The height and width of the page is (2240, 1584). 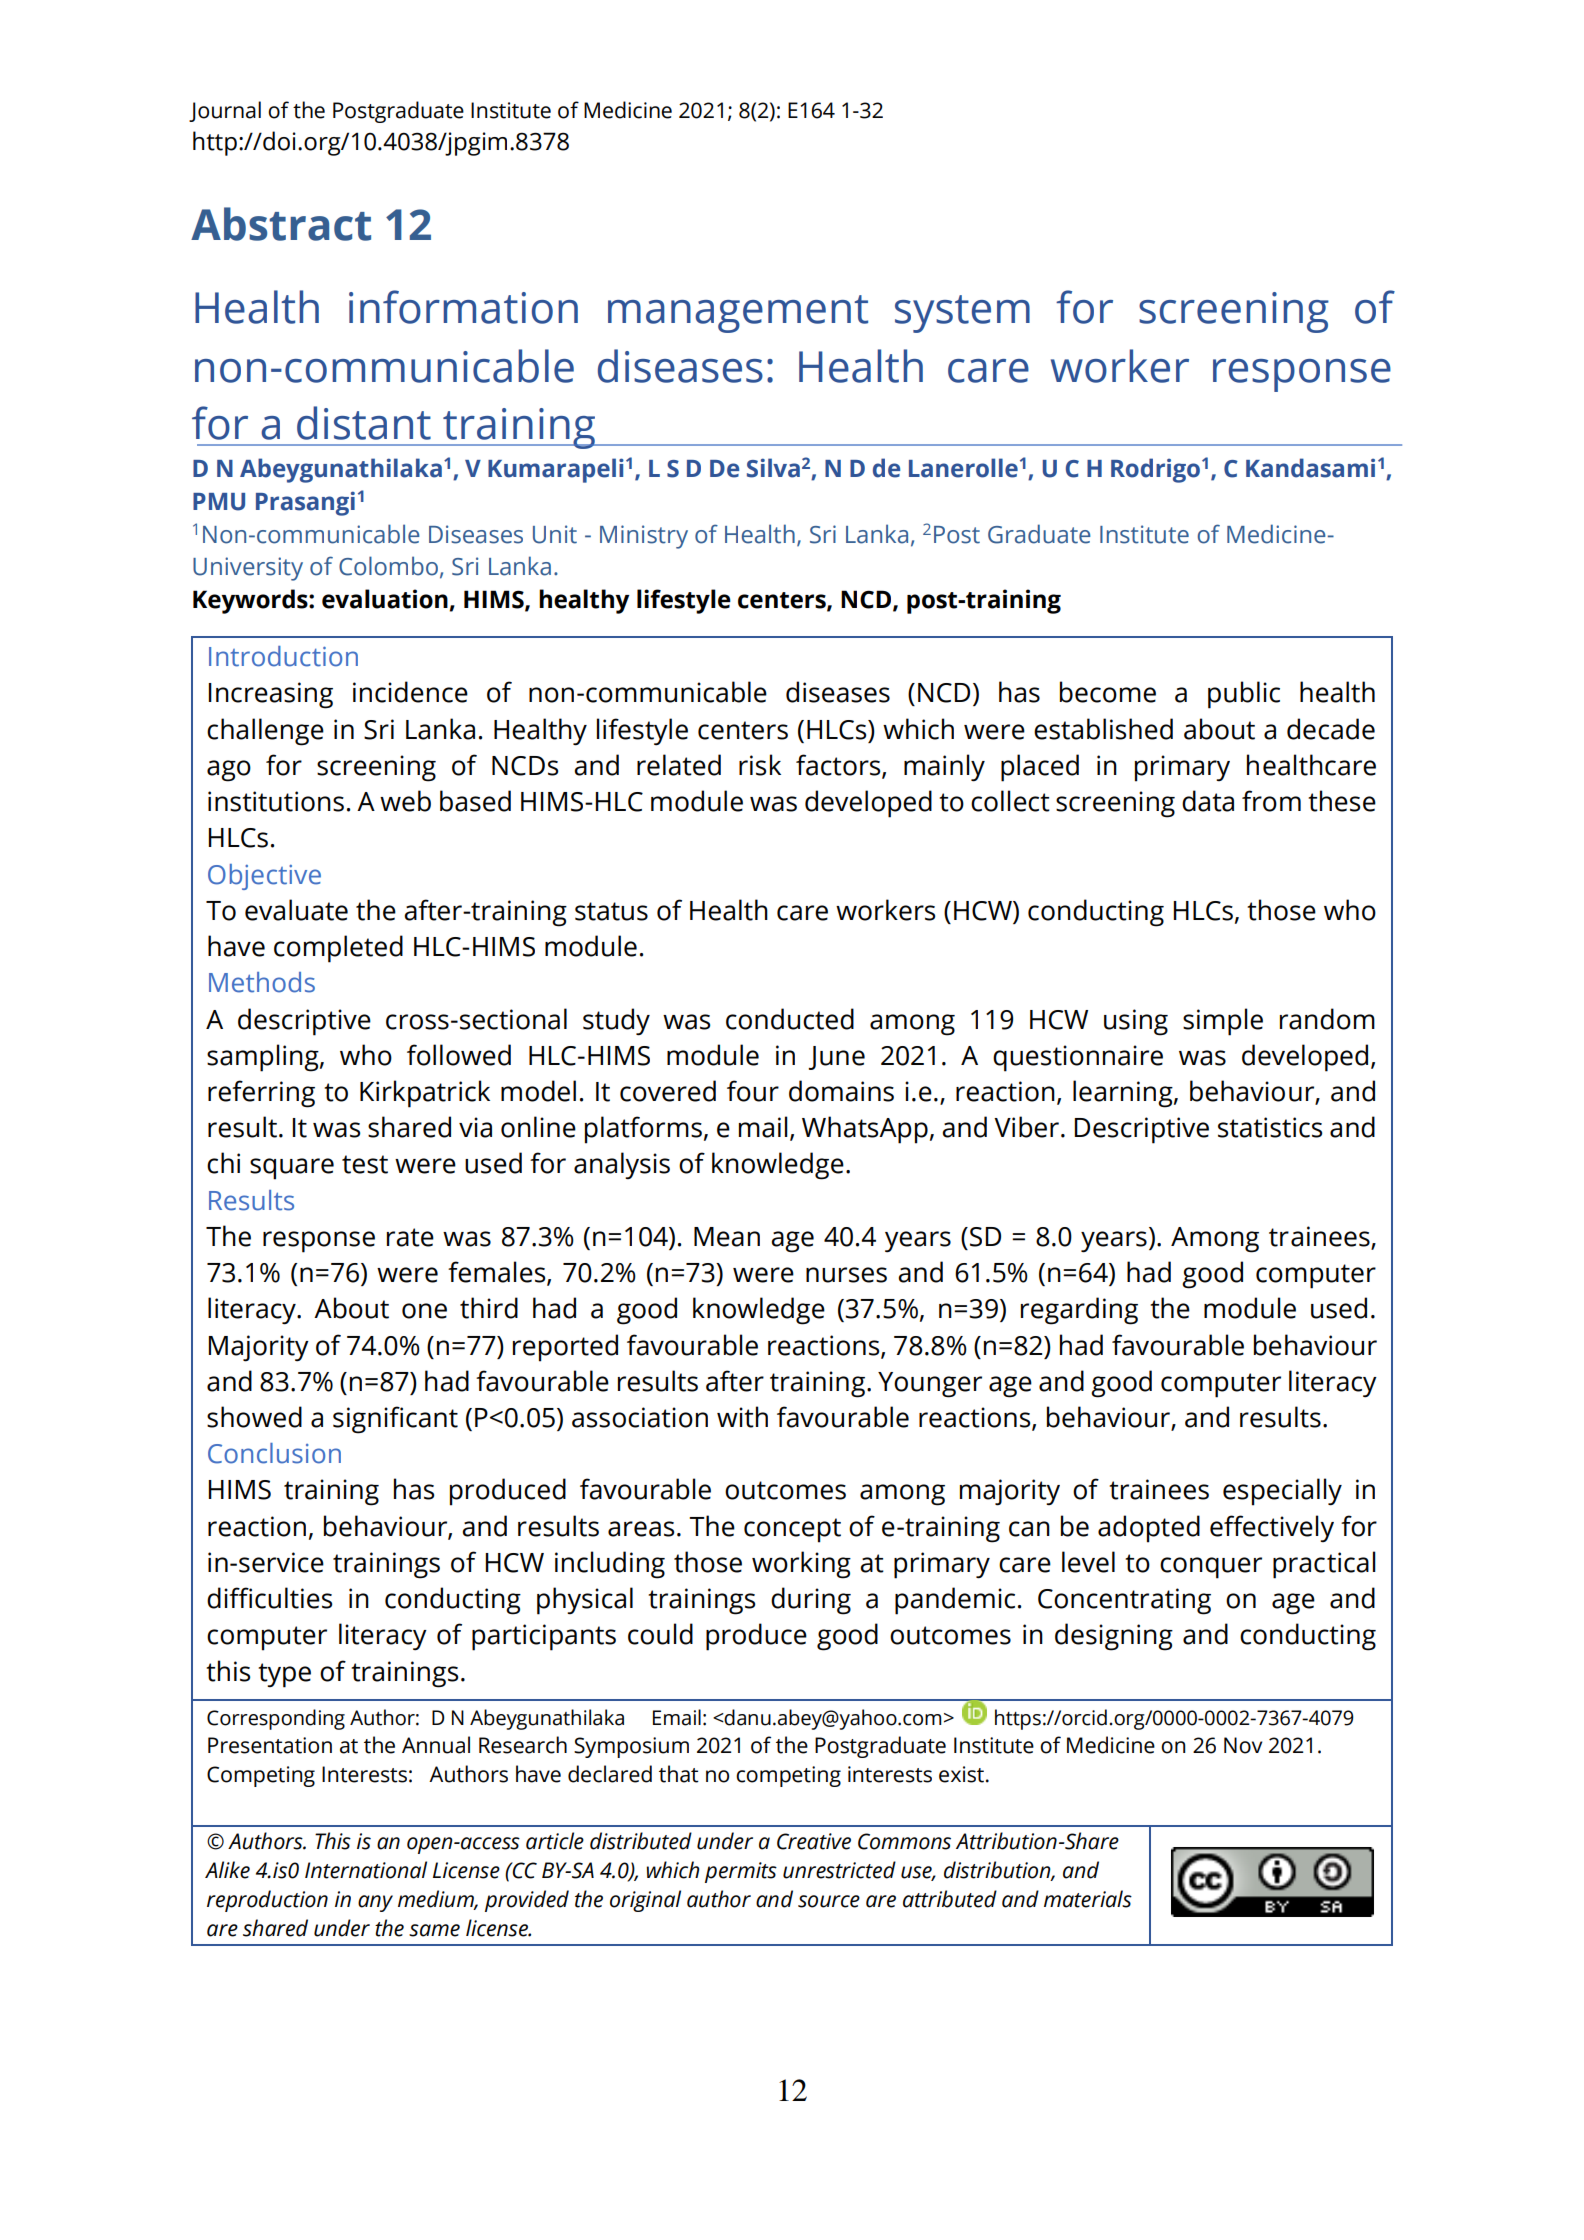 What do you see at coordinates (738, 314) in the page?
I see `management` at bounding box center [738, 314].
